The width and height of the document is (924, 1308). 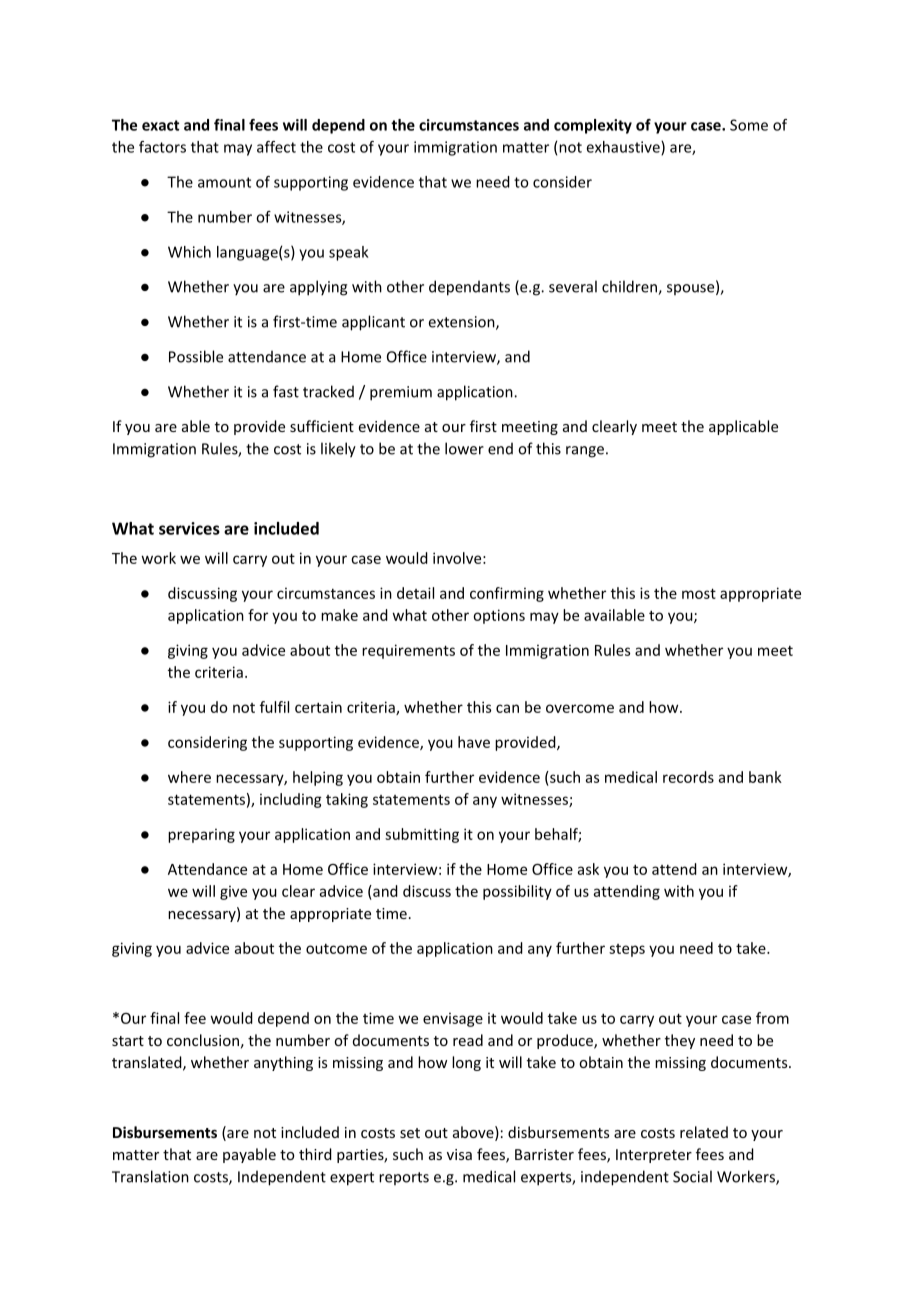 I want to click on preparing, so click(x=201, y=835).
